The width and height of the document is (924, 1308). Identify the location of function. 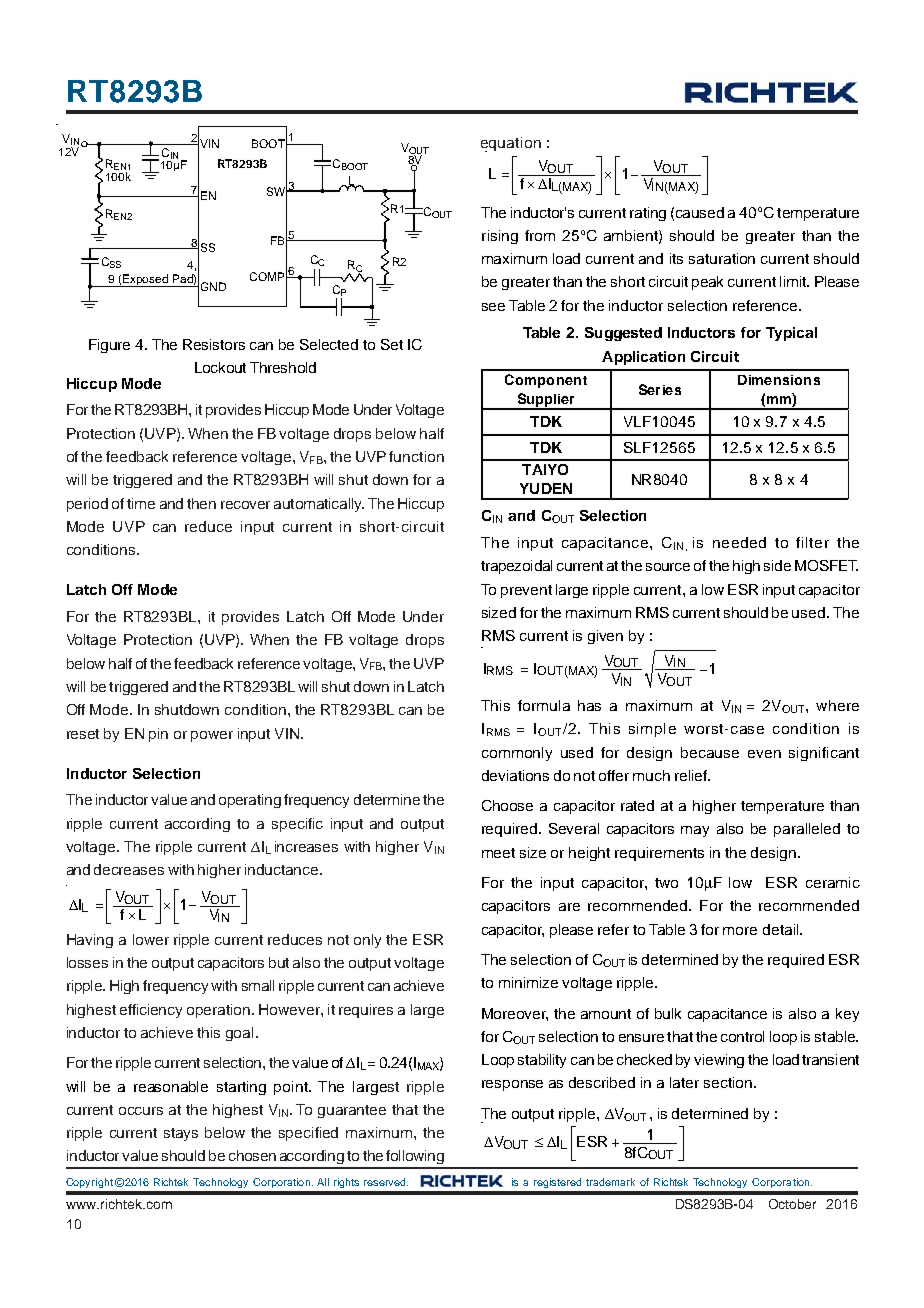
(416, 456).
